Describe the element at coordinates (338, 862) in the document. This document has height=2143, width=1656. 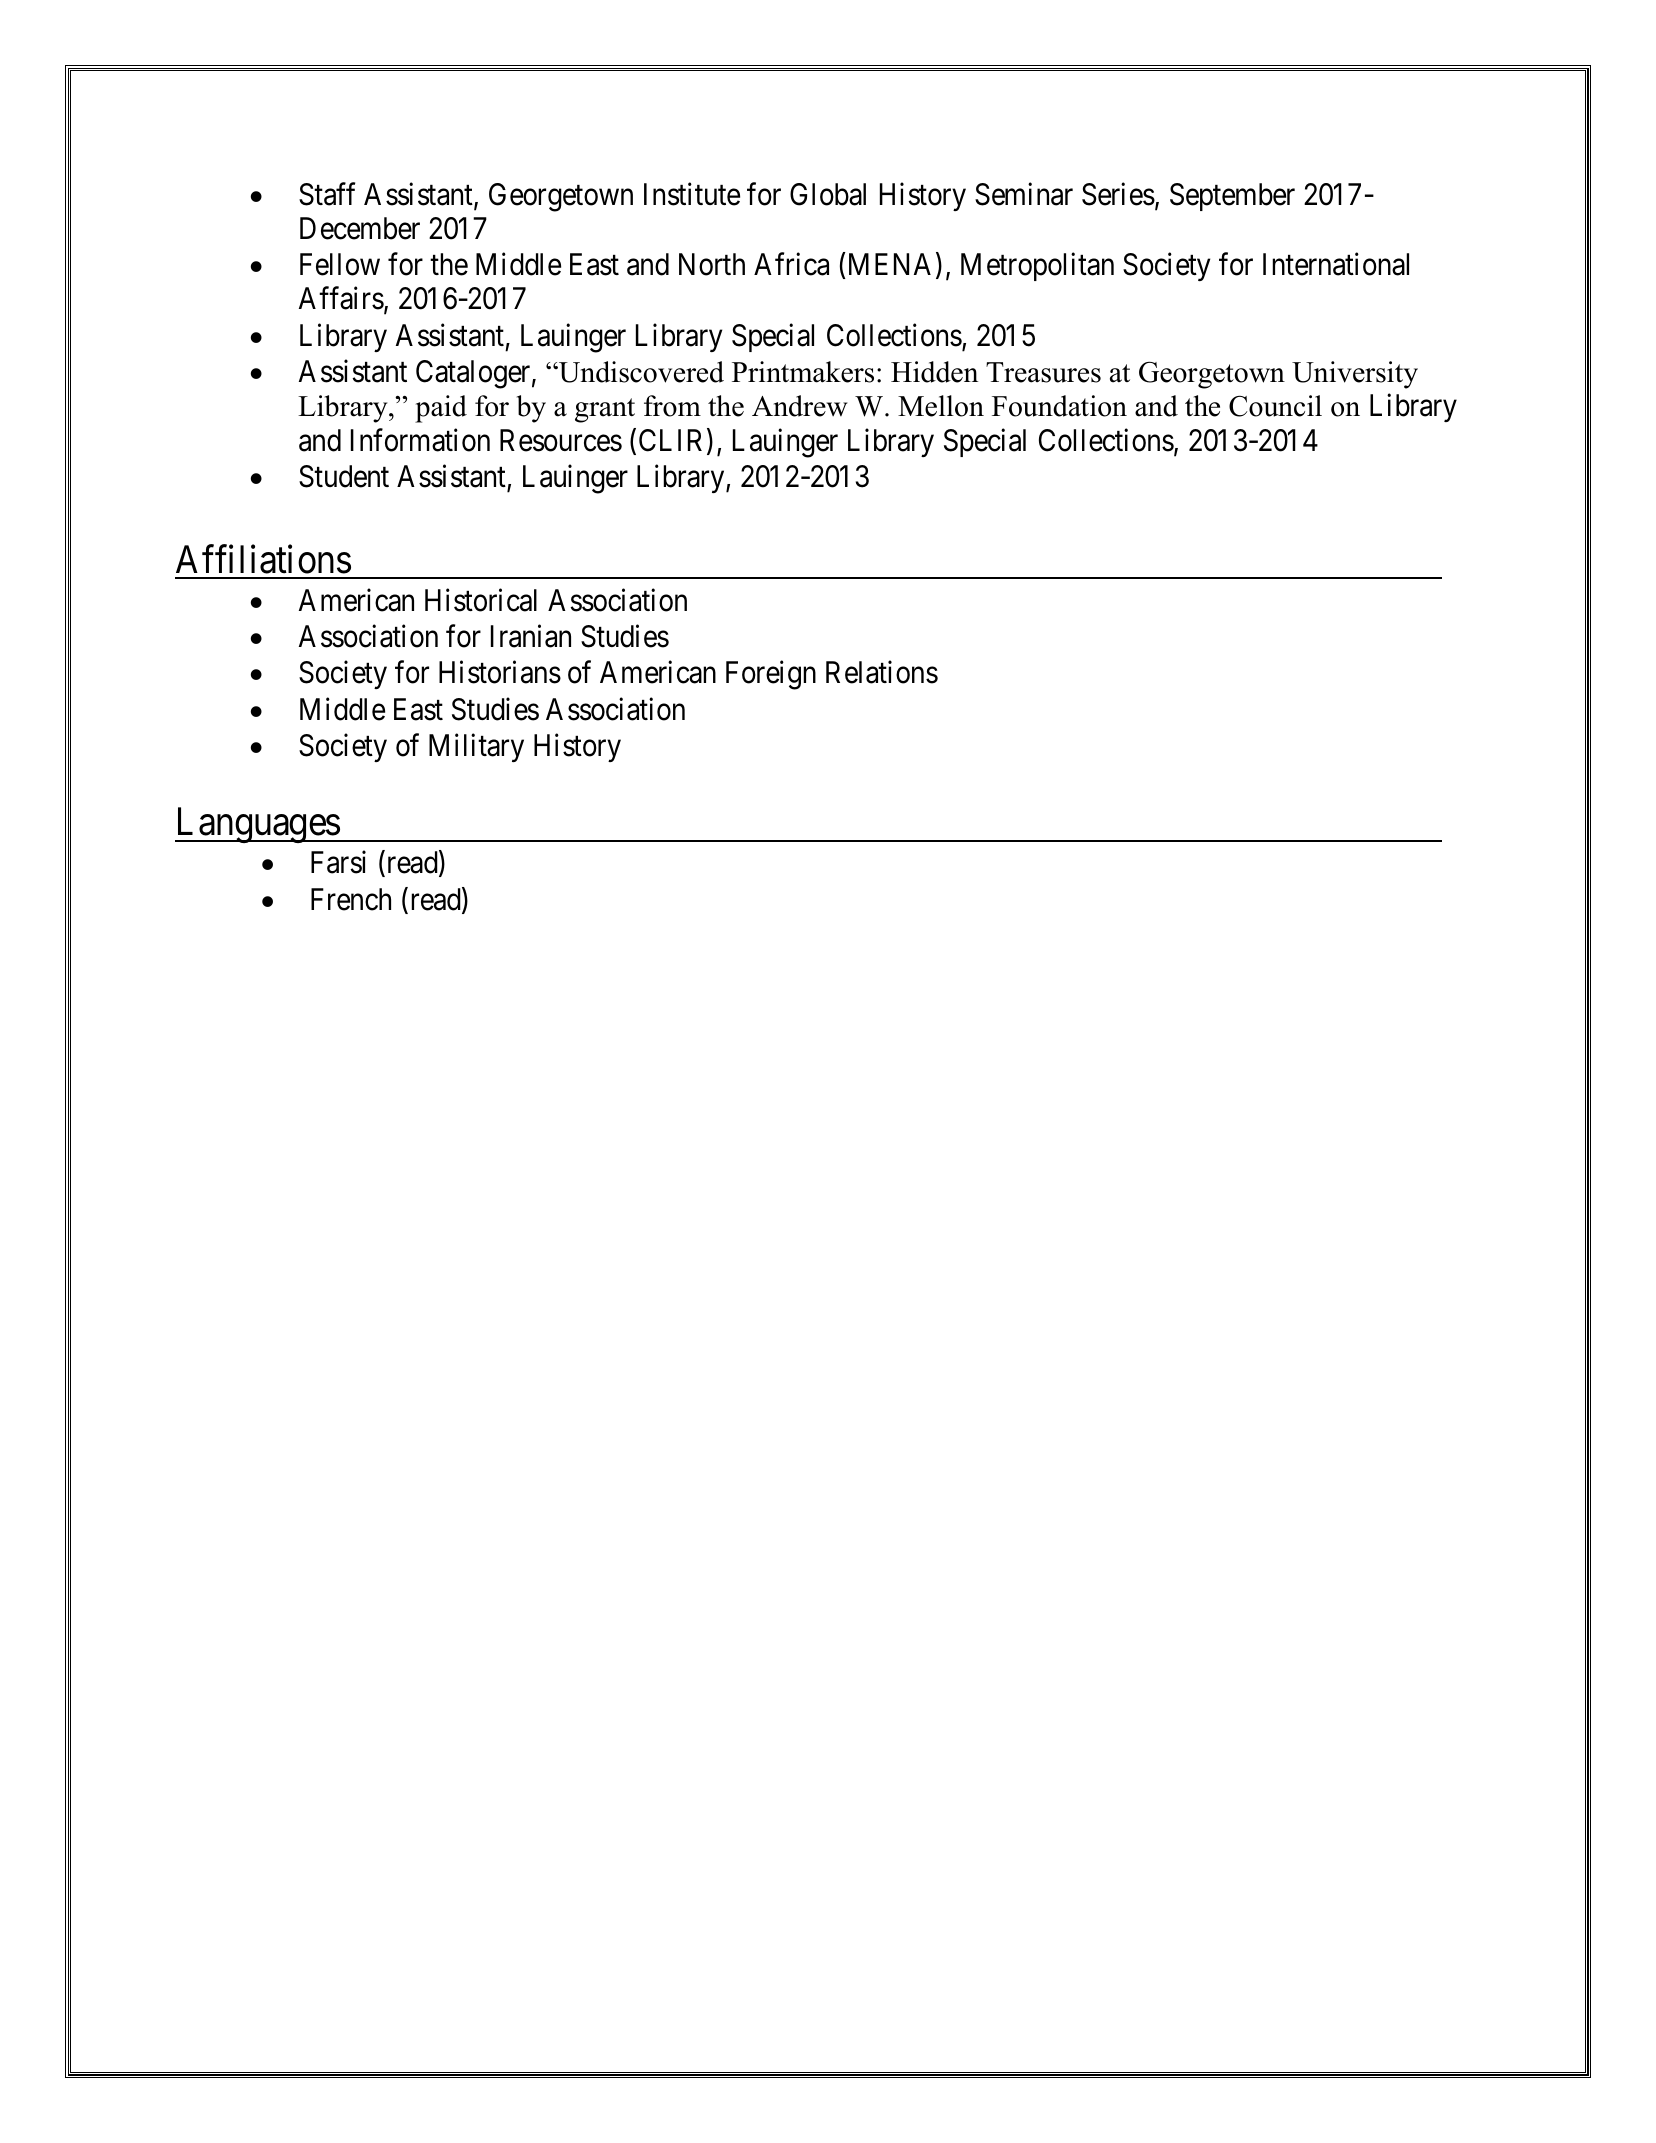
I see `Farsi` at that location.
